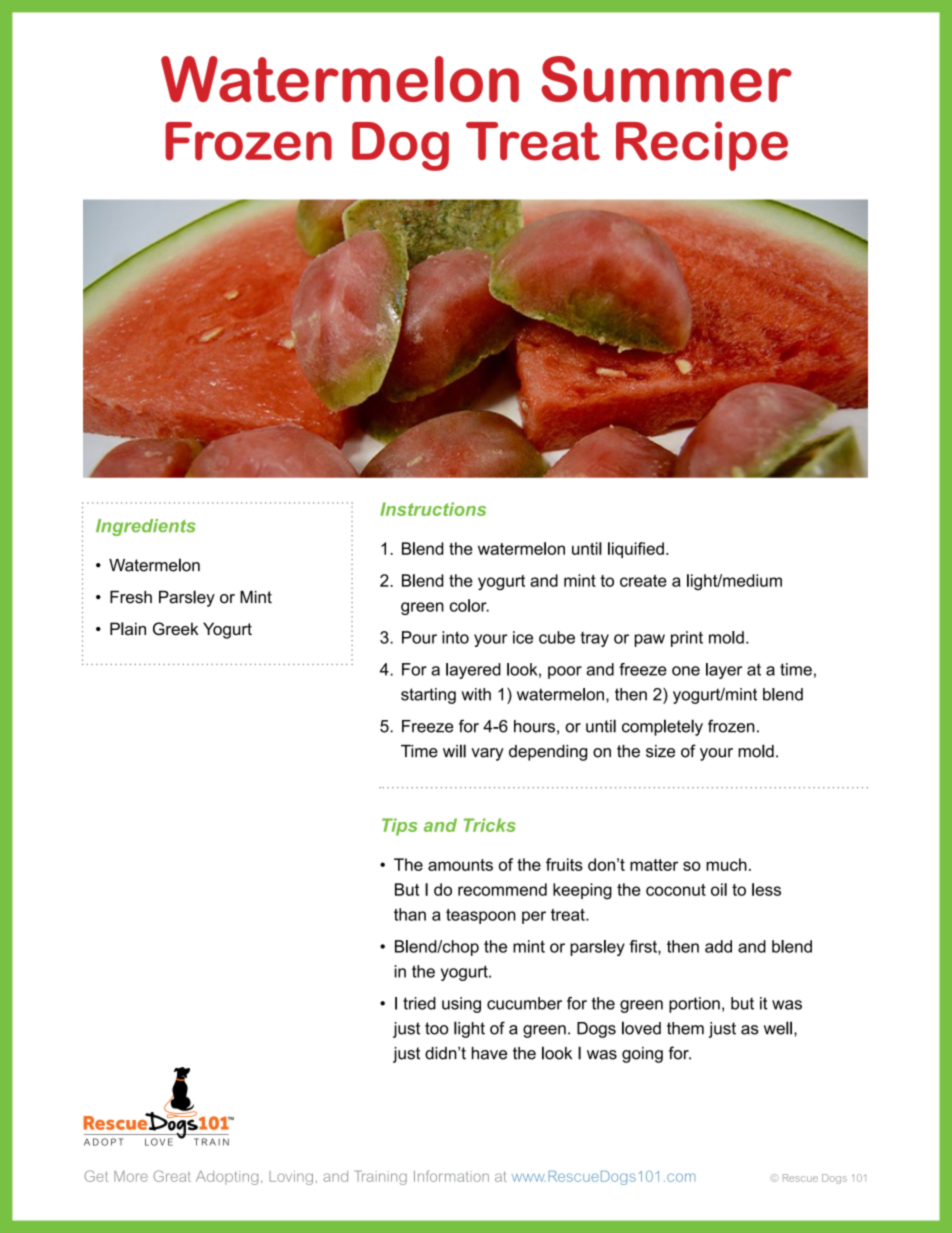 This screenshot has width=952, height=1233. What do you see at coordinates (451, 1176) in the screenshot?
I see `Information` at bounding box center [451, 1176].
